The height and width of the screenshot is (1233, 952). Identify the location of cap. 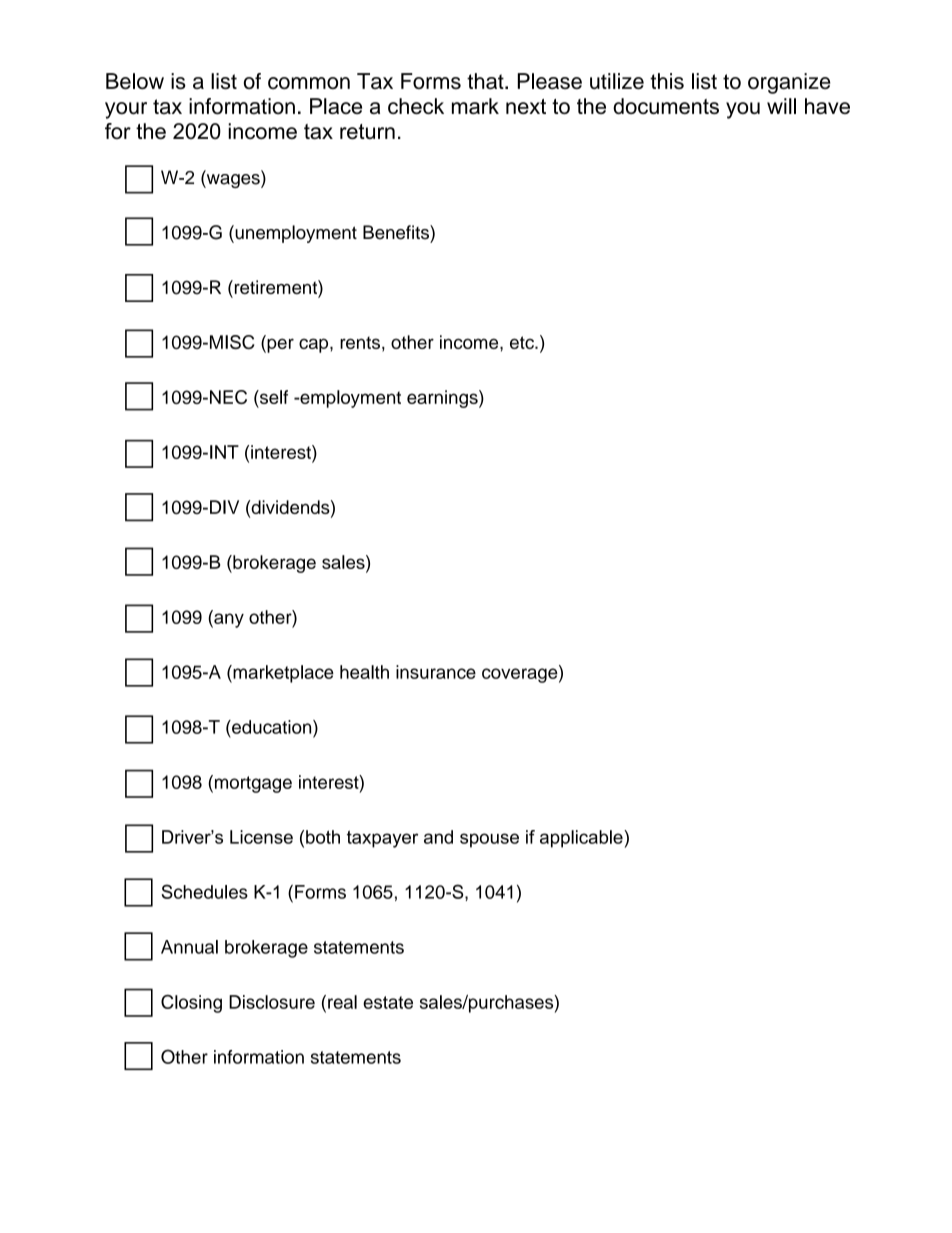
(315, 345).
